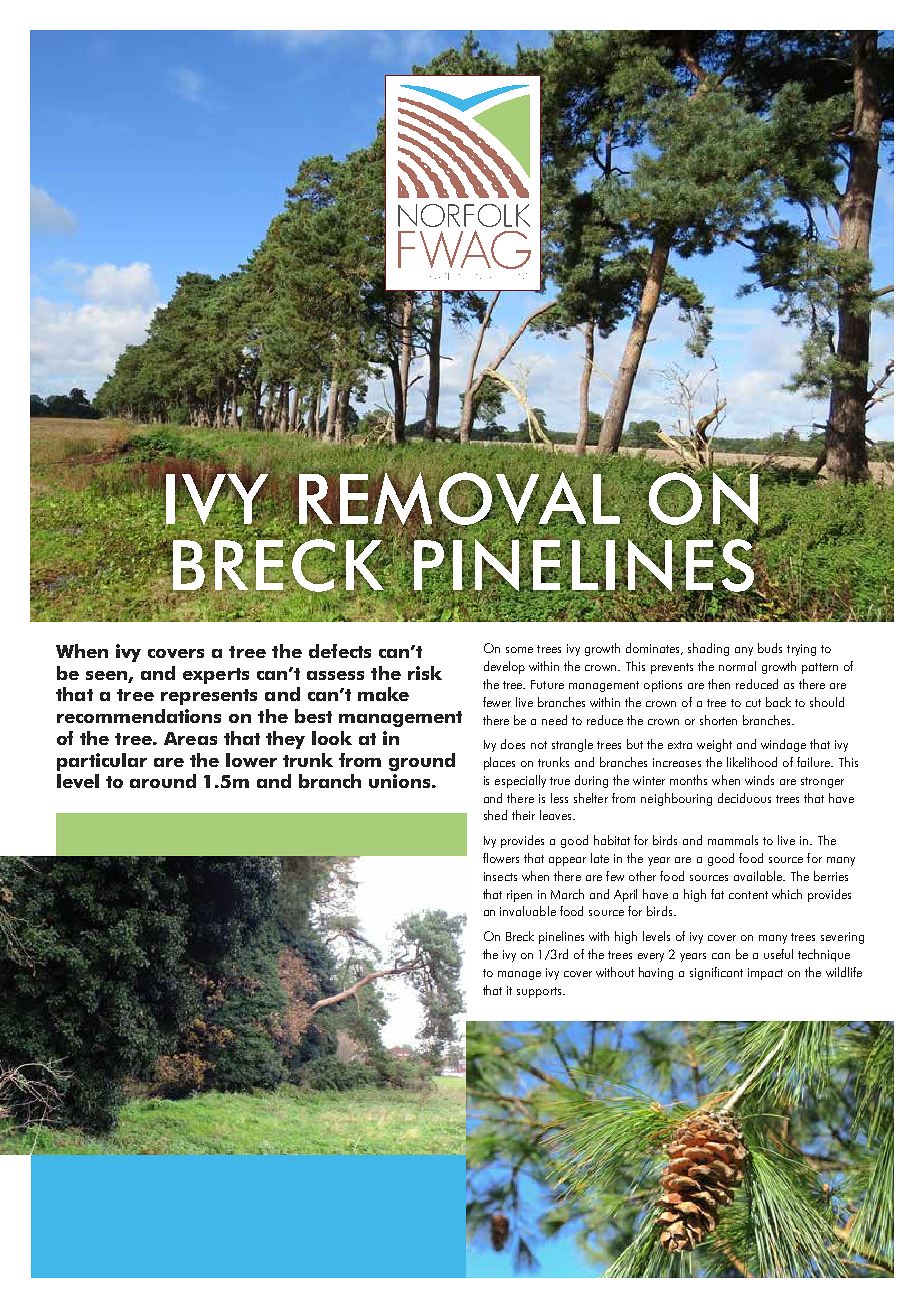 Image resolution: width=924 pixels, height=1308 pixels. Describe the element at coordinates (540, 992) in the page. I see `supports` at that location.
